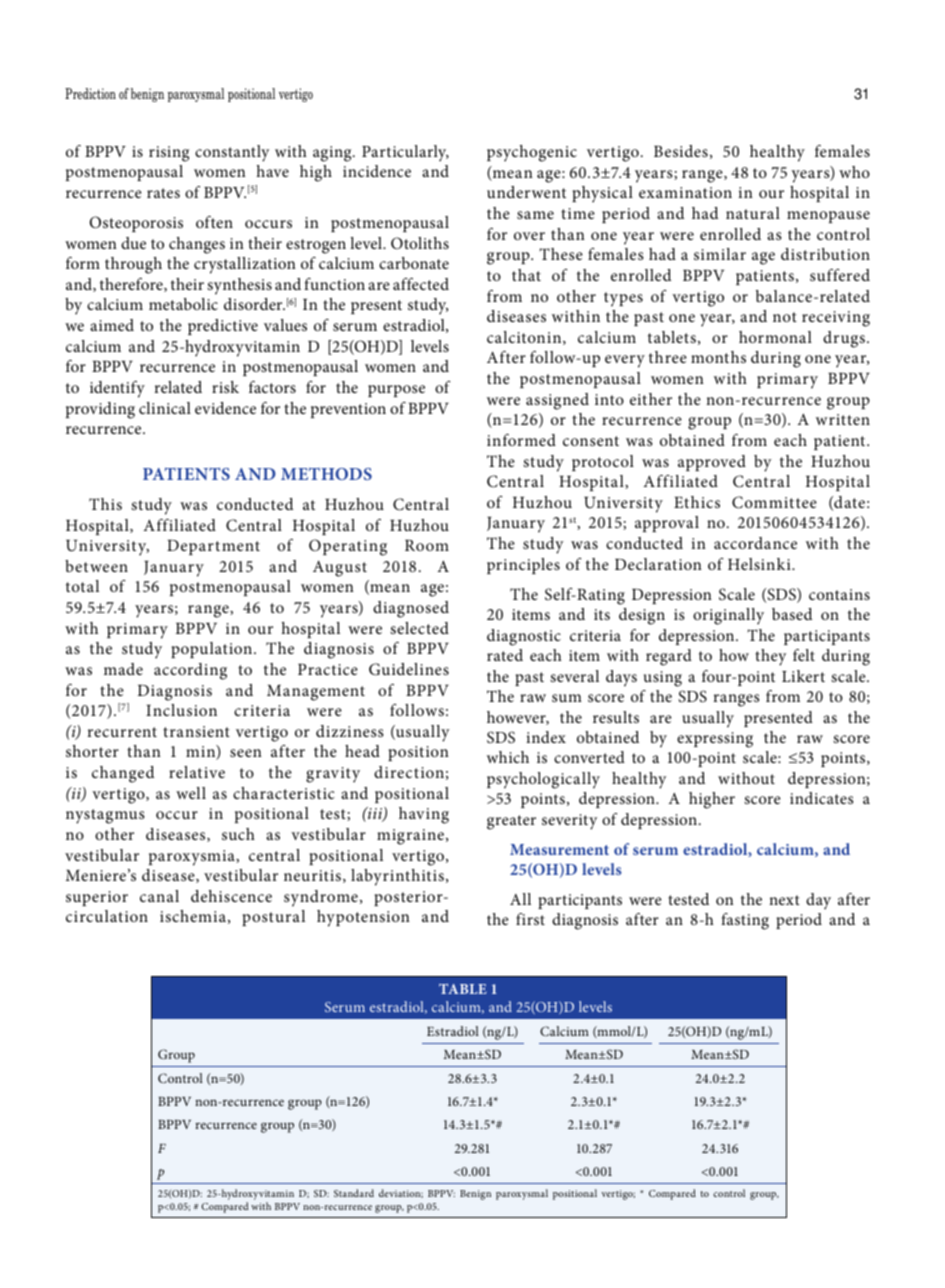 This screenshot has width=945, height=1288. I want to click on population, so click(213, 650).
